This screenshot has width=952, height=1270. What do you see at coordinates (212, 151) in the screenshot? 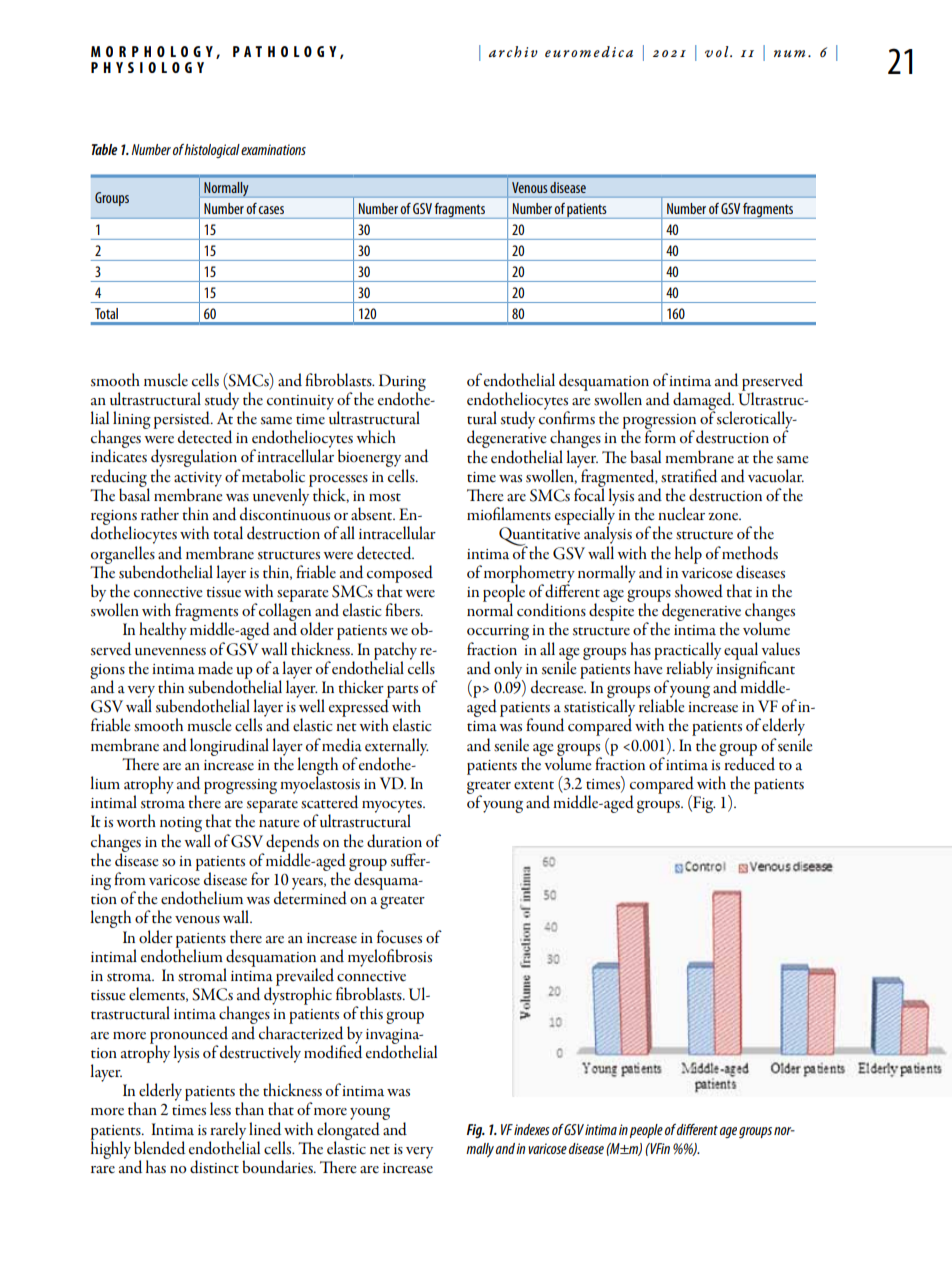
I see `histological` at bounding box center [212, 151].
